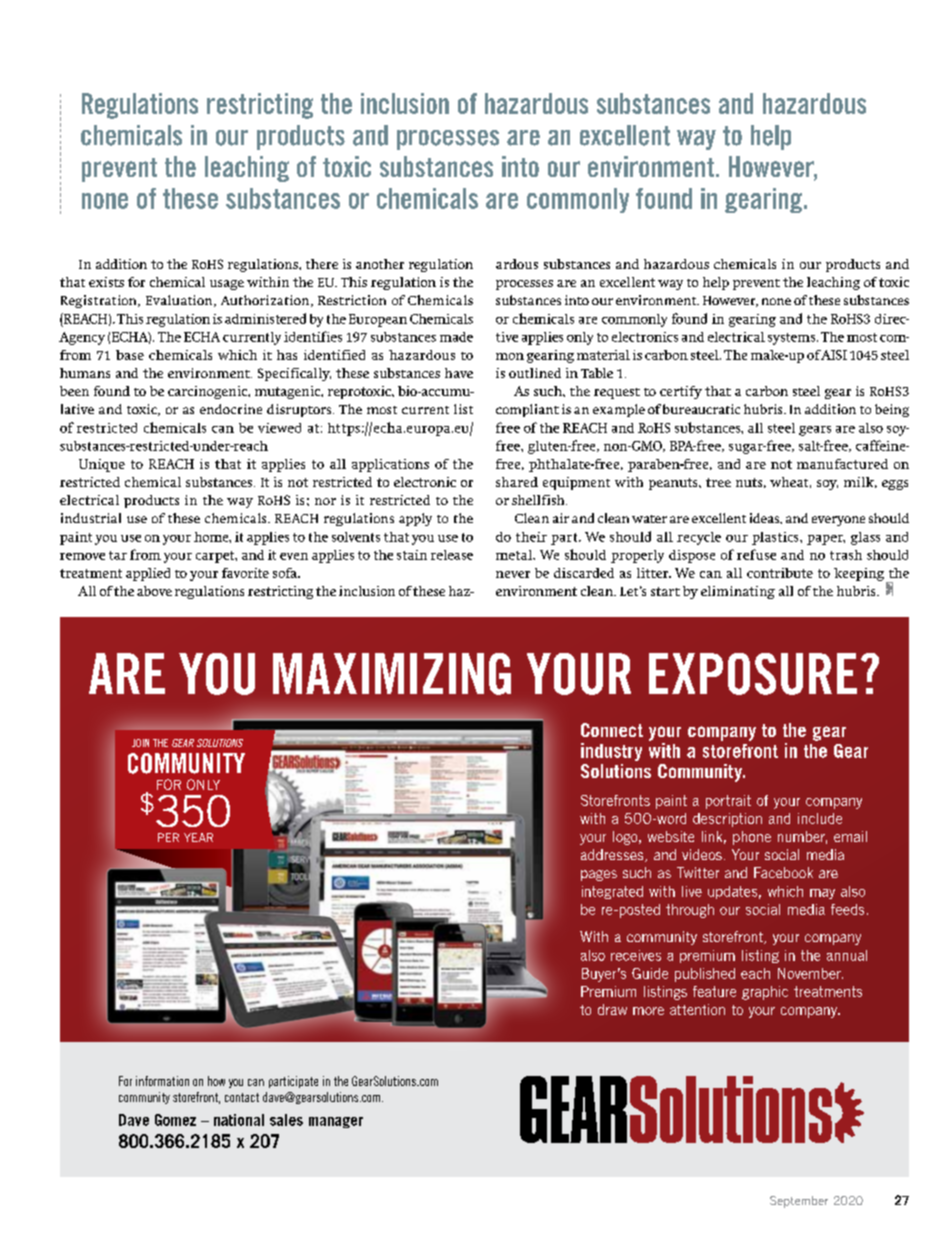  Describe the element at coordinates (636, 955) in the image. I see `receives` at that location.
